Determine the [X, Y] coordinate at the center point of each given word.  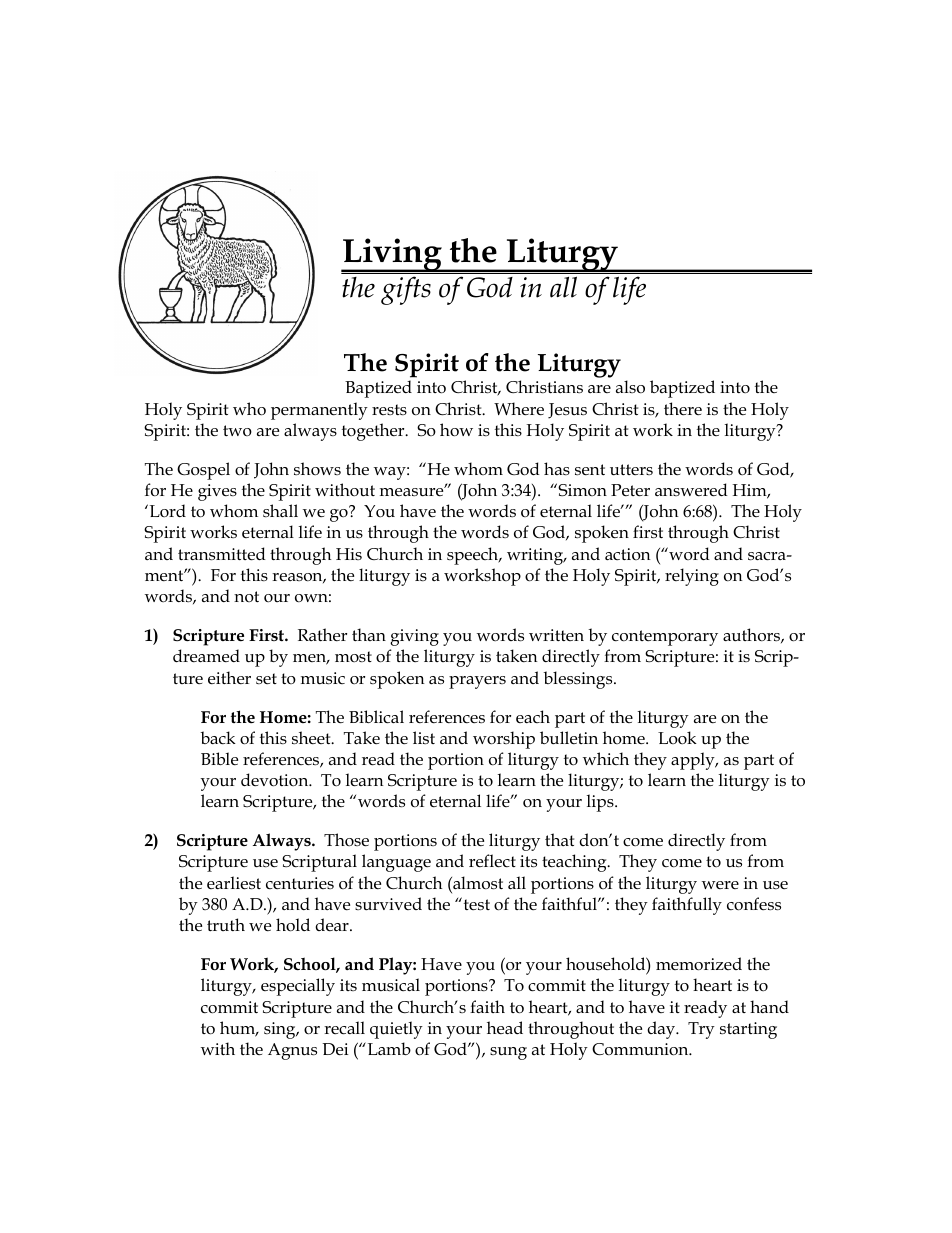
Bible [219, 759]
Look [677, 737]
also [630, 387]
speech [474, 556]
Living [392, 256]
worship [504, 740]
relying [692, 577]
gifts [406, 290]
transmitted [222, 554]
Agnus [292, 1051]
